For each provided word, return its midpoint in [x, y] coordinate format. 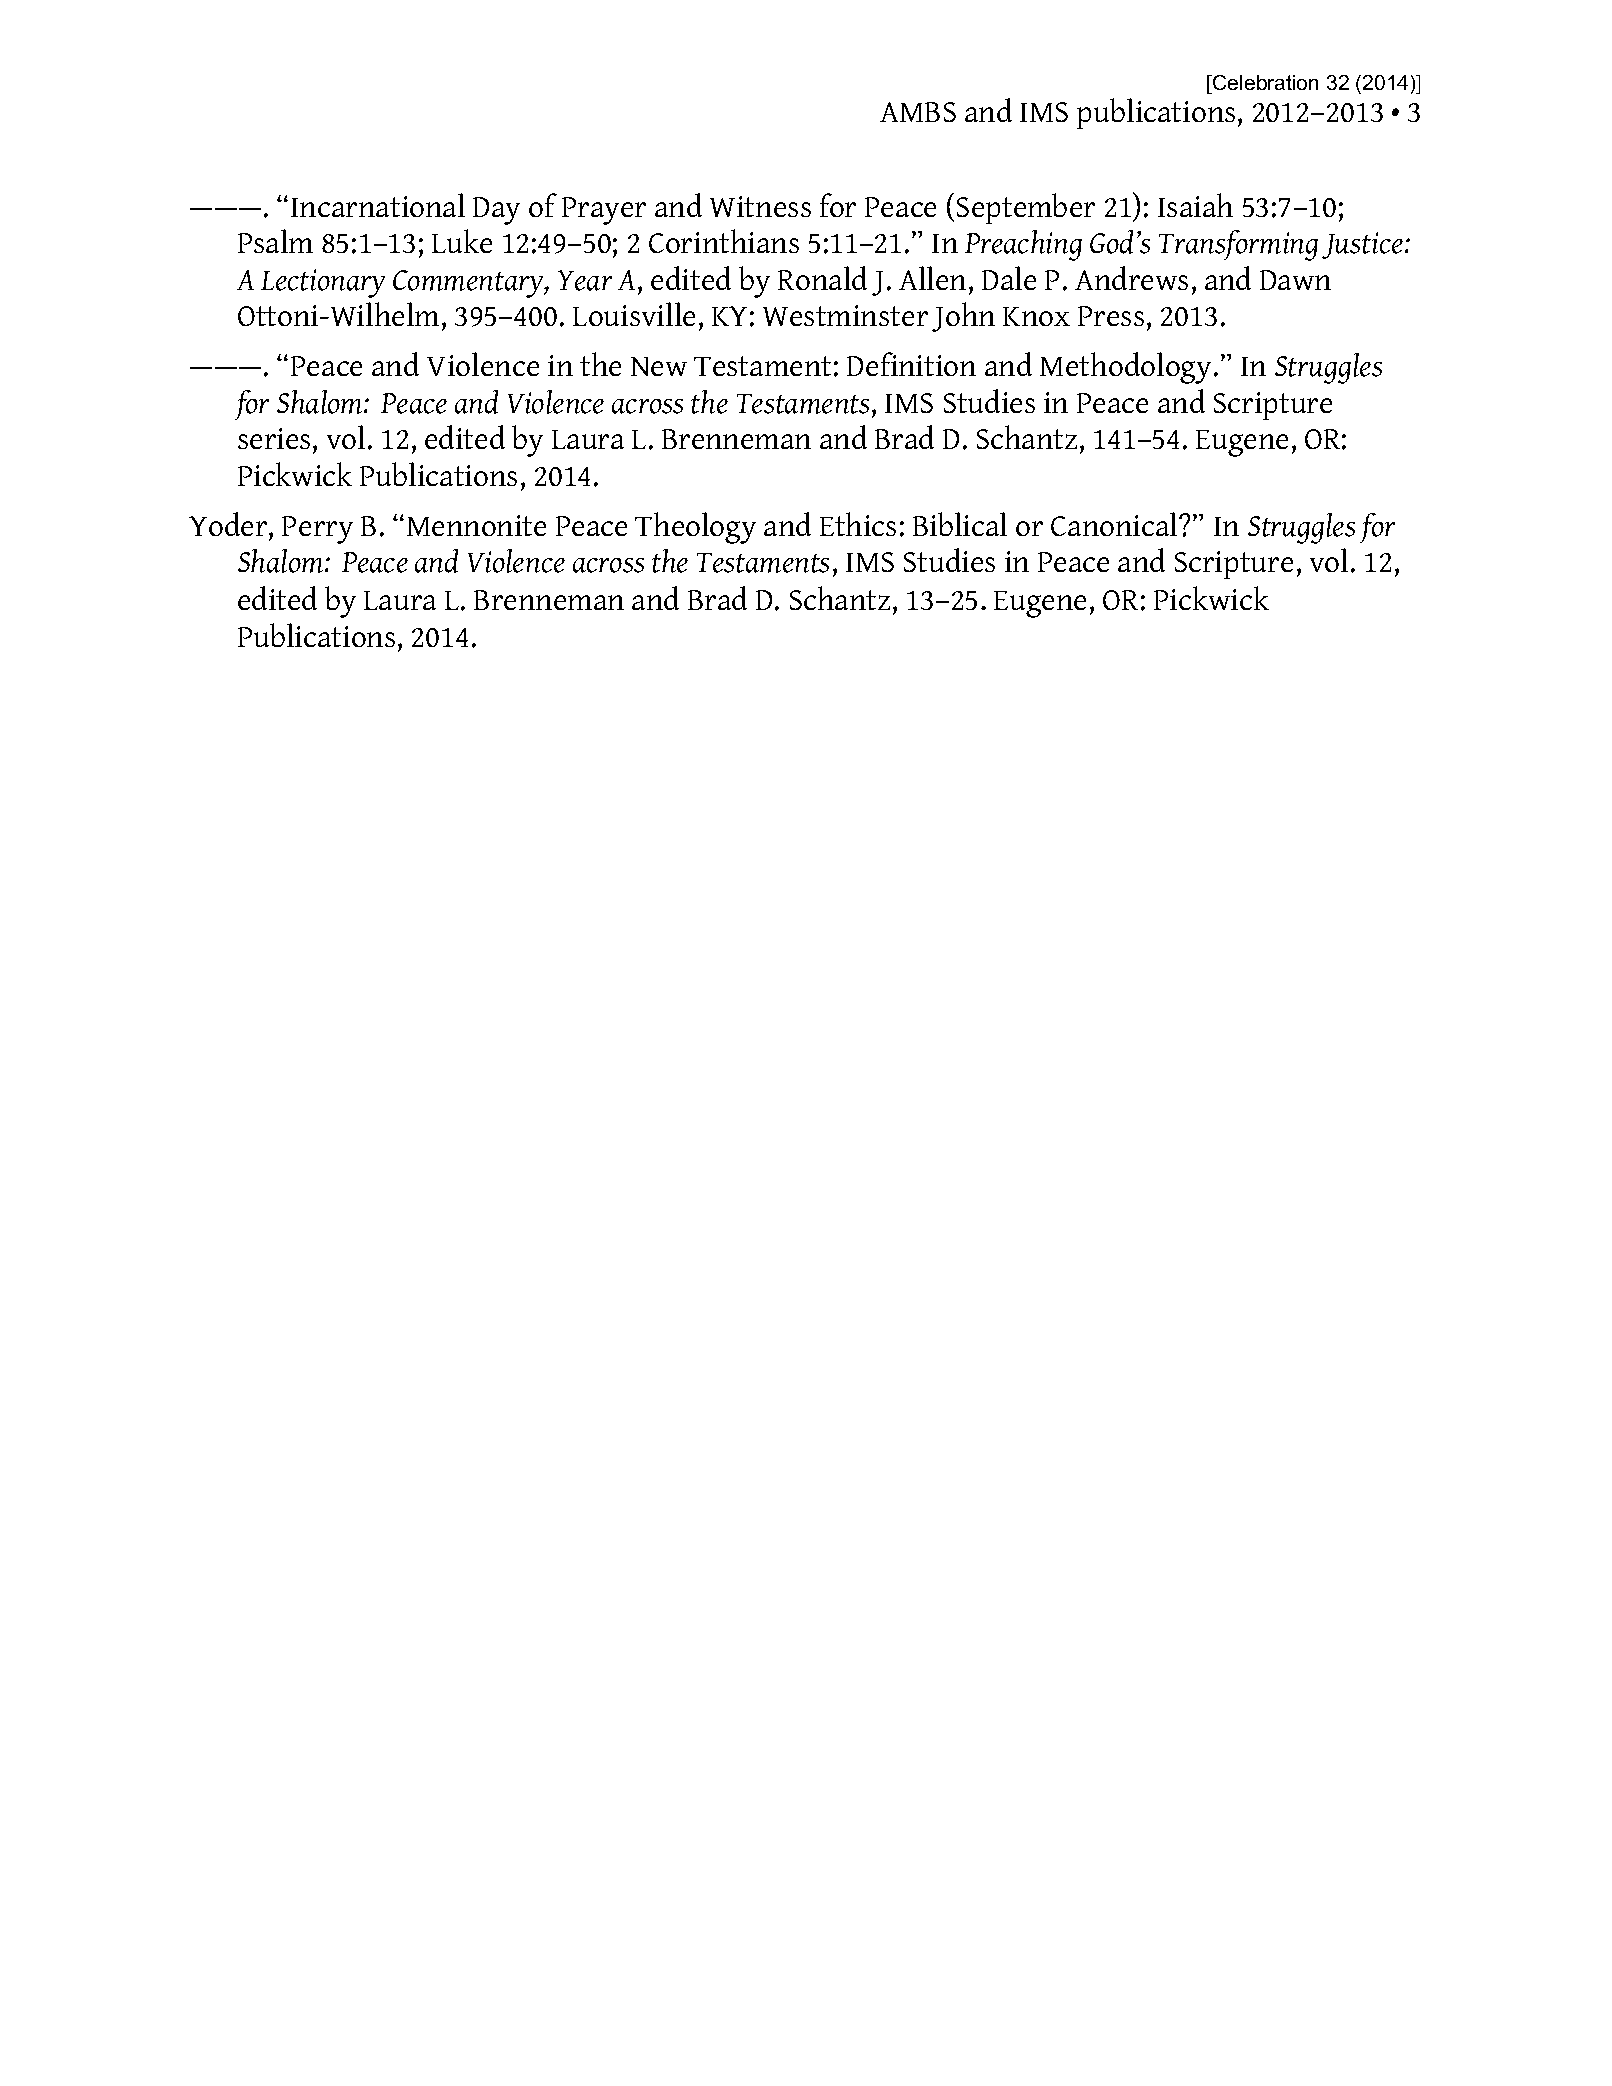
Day [496, 211]
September [1026, 208]
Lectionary [323, 283]
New [659, 366]
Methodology [1125, 368]
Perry [317, 530]
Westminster [845, 315]
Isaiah [1195, 205]
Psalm [275, 241]
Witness [760, 206]
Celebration [1264, 82]
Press [1111, 316]
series [274, 438]
